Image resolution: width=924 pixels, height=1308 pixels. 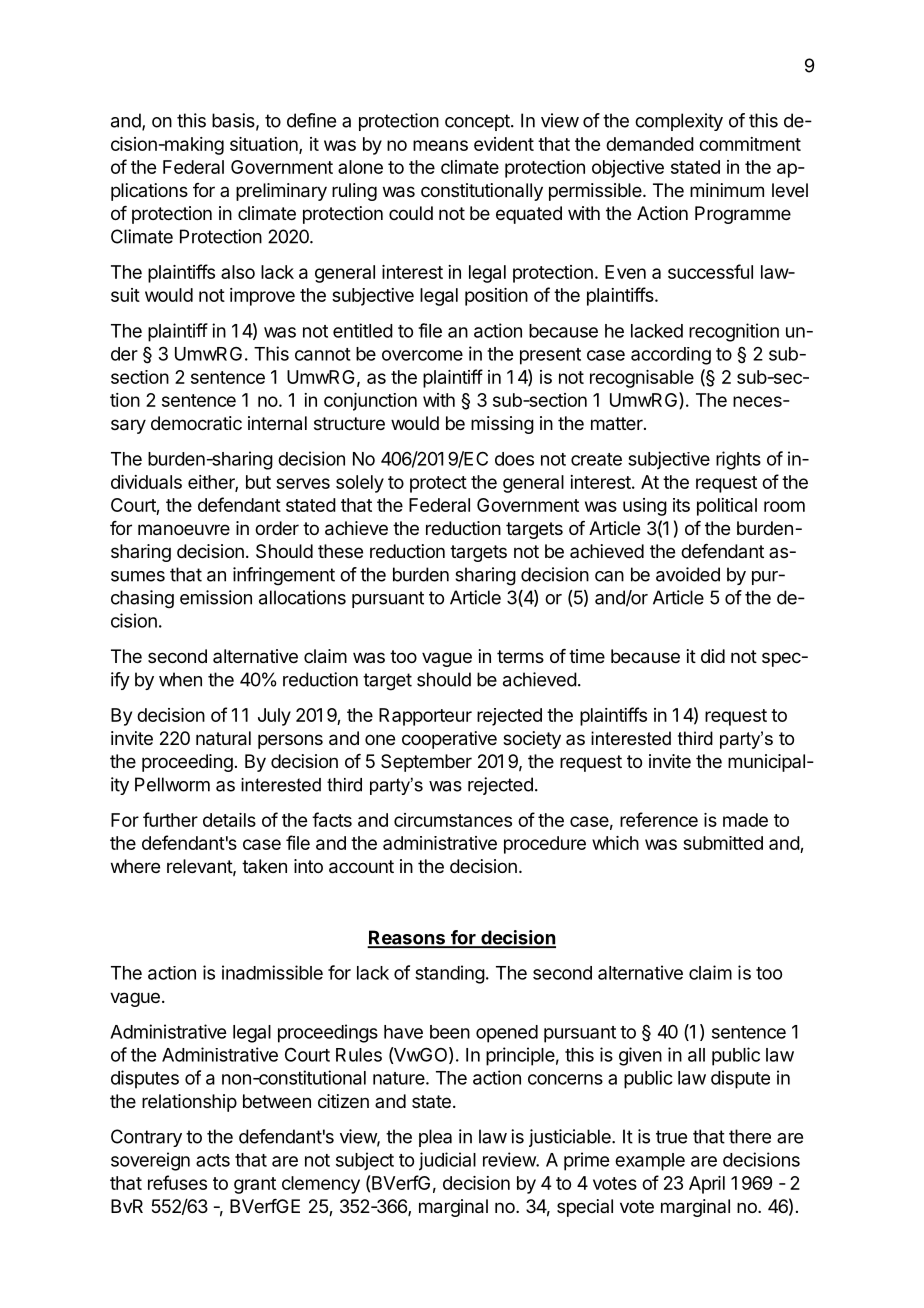 What do you see at coordinates (750, 144) in the page?
I see `commitment` at bounding box center [750, 144].
